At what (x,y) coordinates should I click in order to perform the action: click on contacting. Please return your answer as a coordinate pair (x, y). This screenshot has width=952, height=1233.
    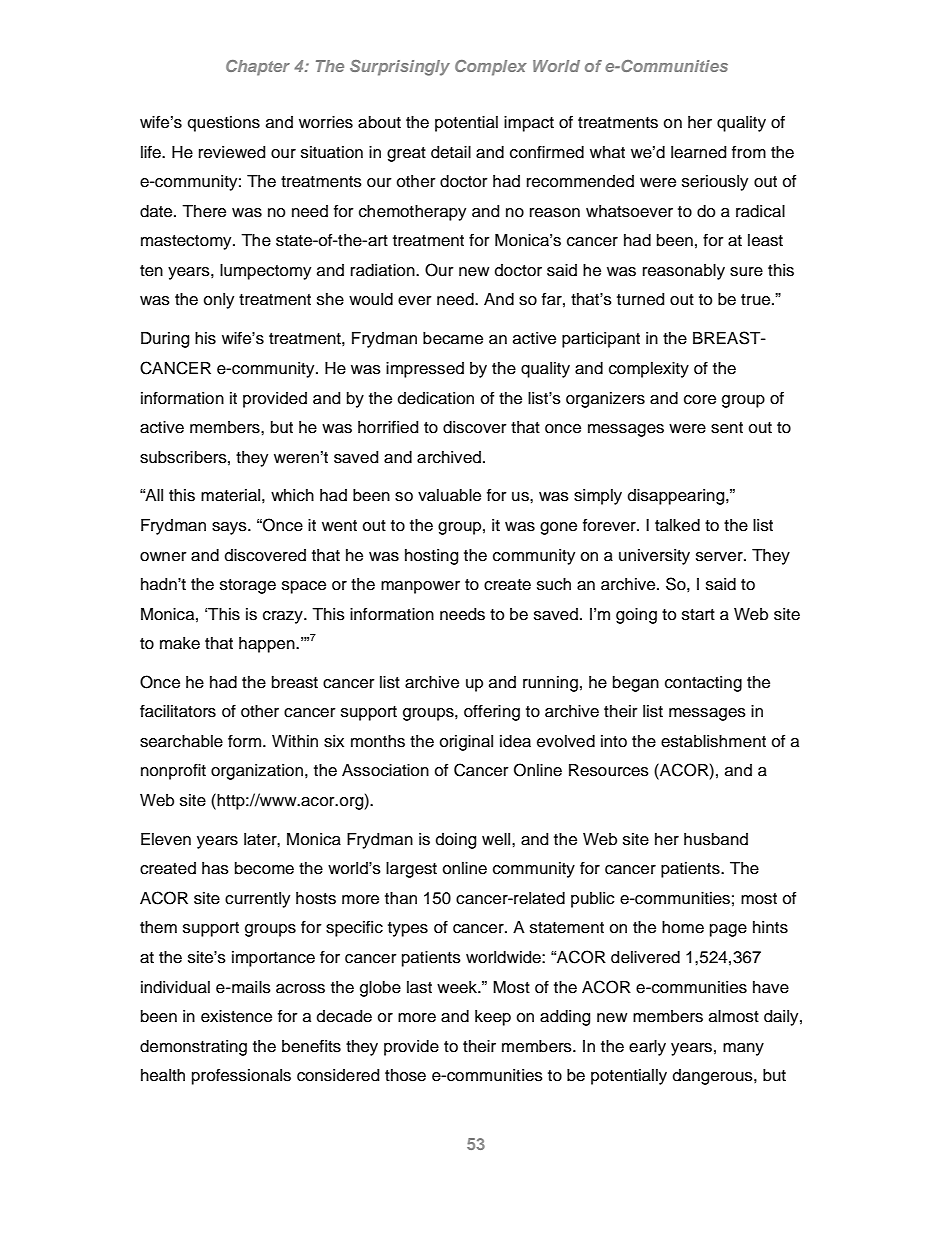
    Looking at the image, I should click on (703, 684).
